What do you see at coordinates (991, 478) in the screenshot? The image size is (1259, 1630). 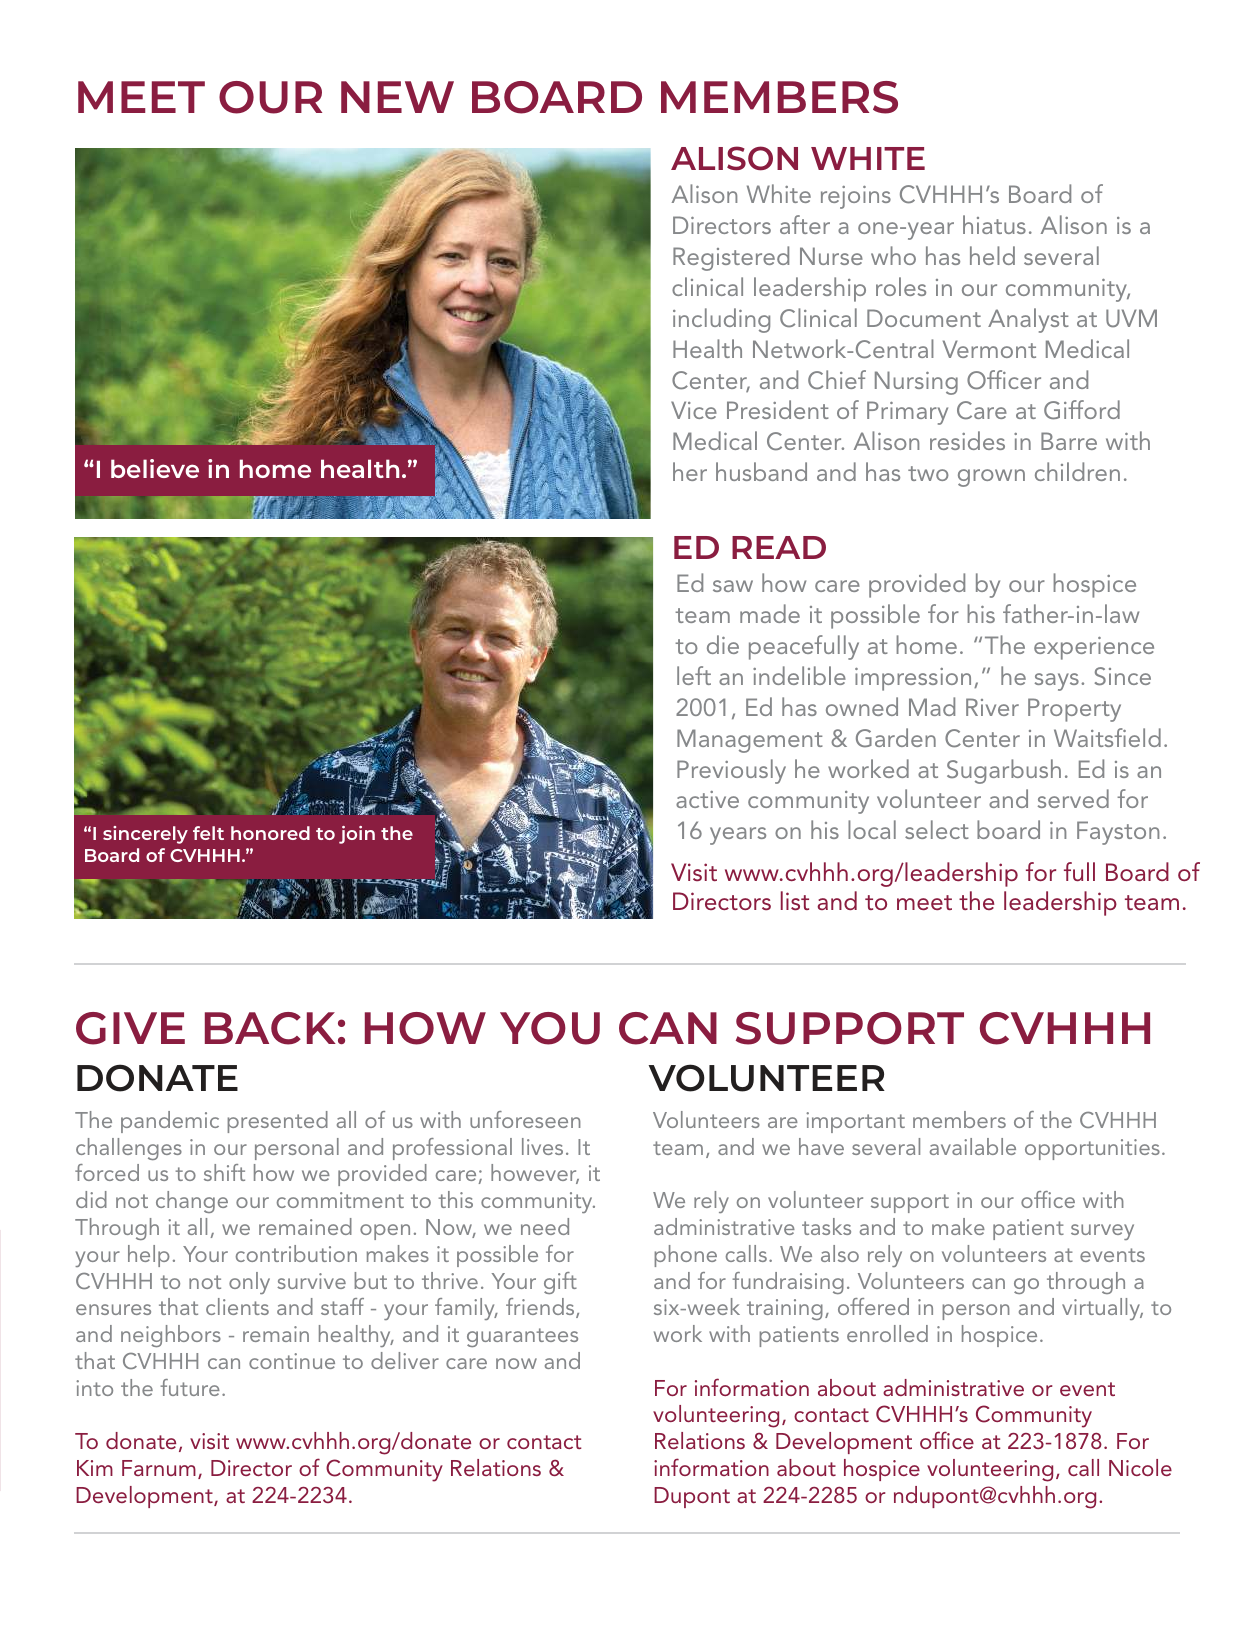 I see `grown` at bounding box center [991, 478].
